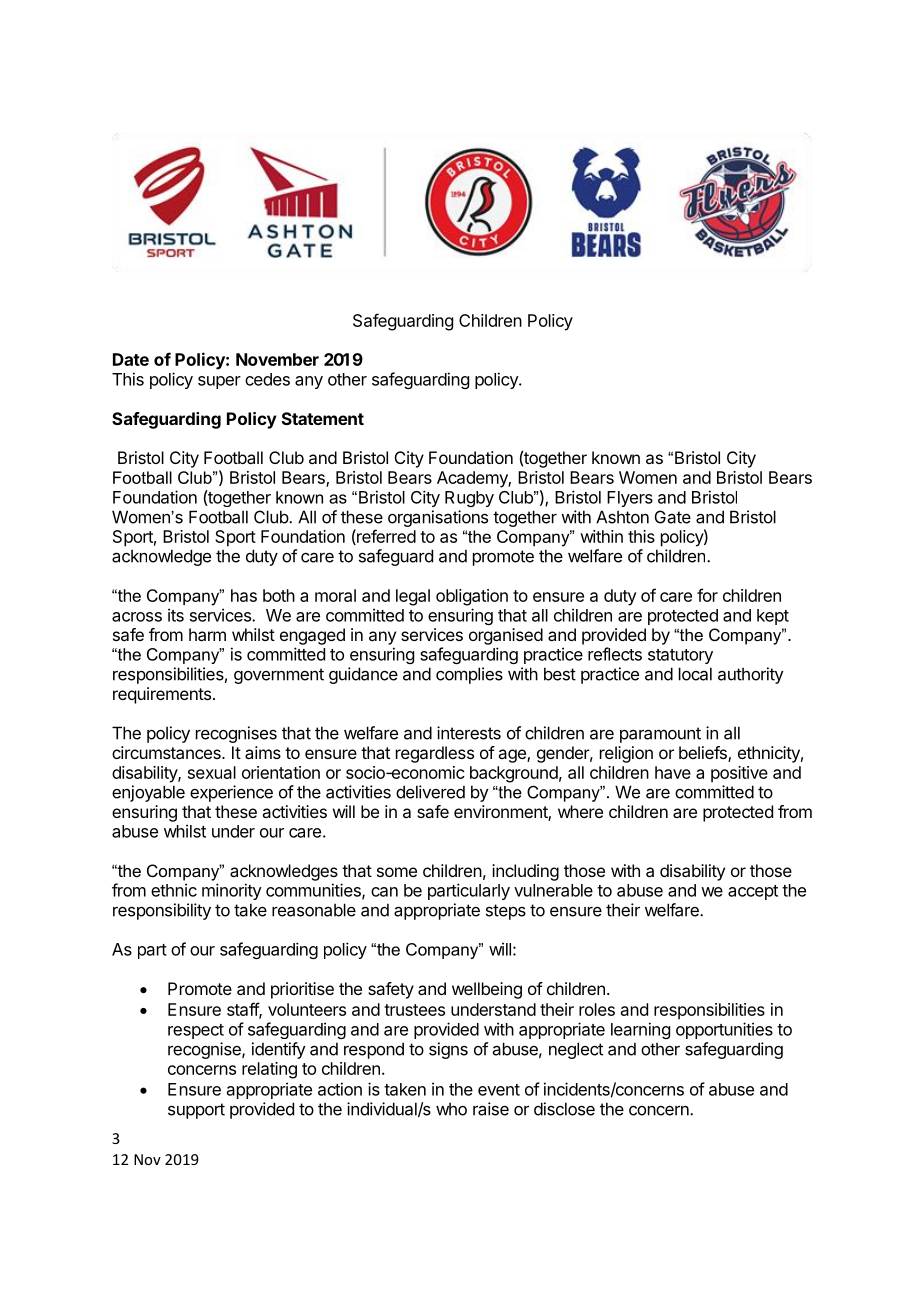  What do you see at coordinates (704, 754) in the image?
I see `beliefs` at bounding box center [704, 754].
